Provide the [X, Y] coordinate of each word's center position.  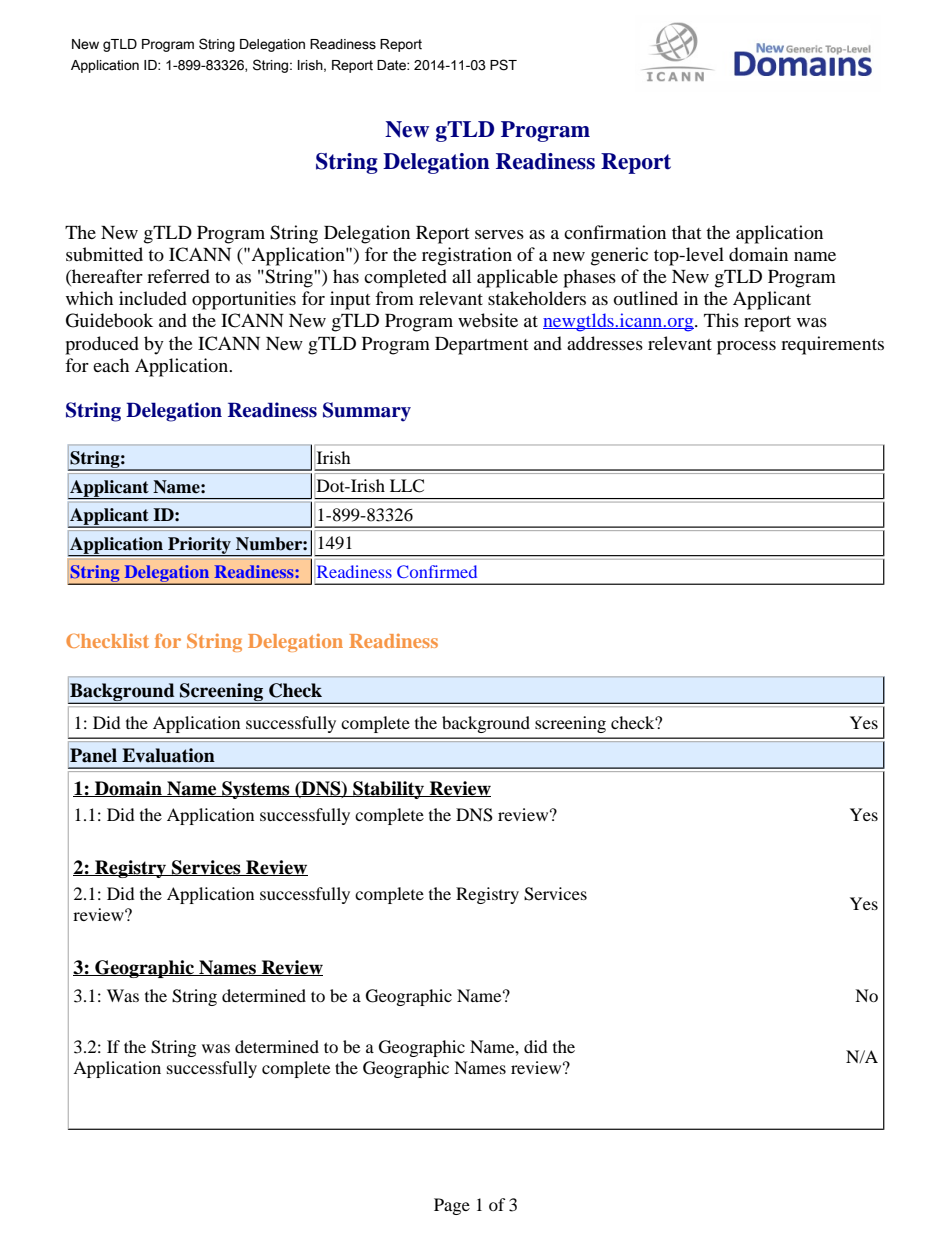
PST [503, 65]
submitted [104, 254]
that [686, 232]
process [746, 348]
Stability [388, 790]
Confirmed [437, 571]
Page [452, 1206]
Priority [199, 546]
